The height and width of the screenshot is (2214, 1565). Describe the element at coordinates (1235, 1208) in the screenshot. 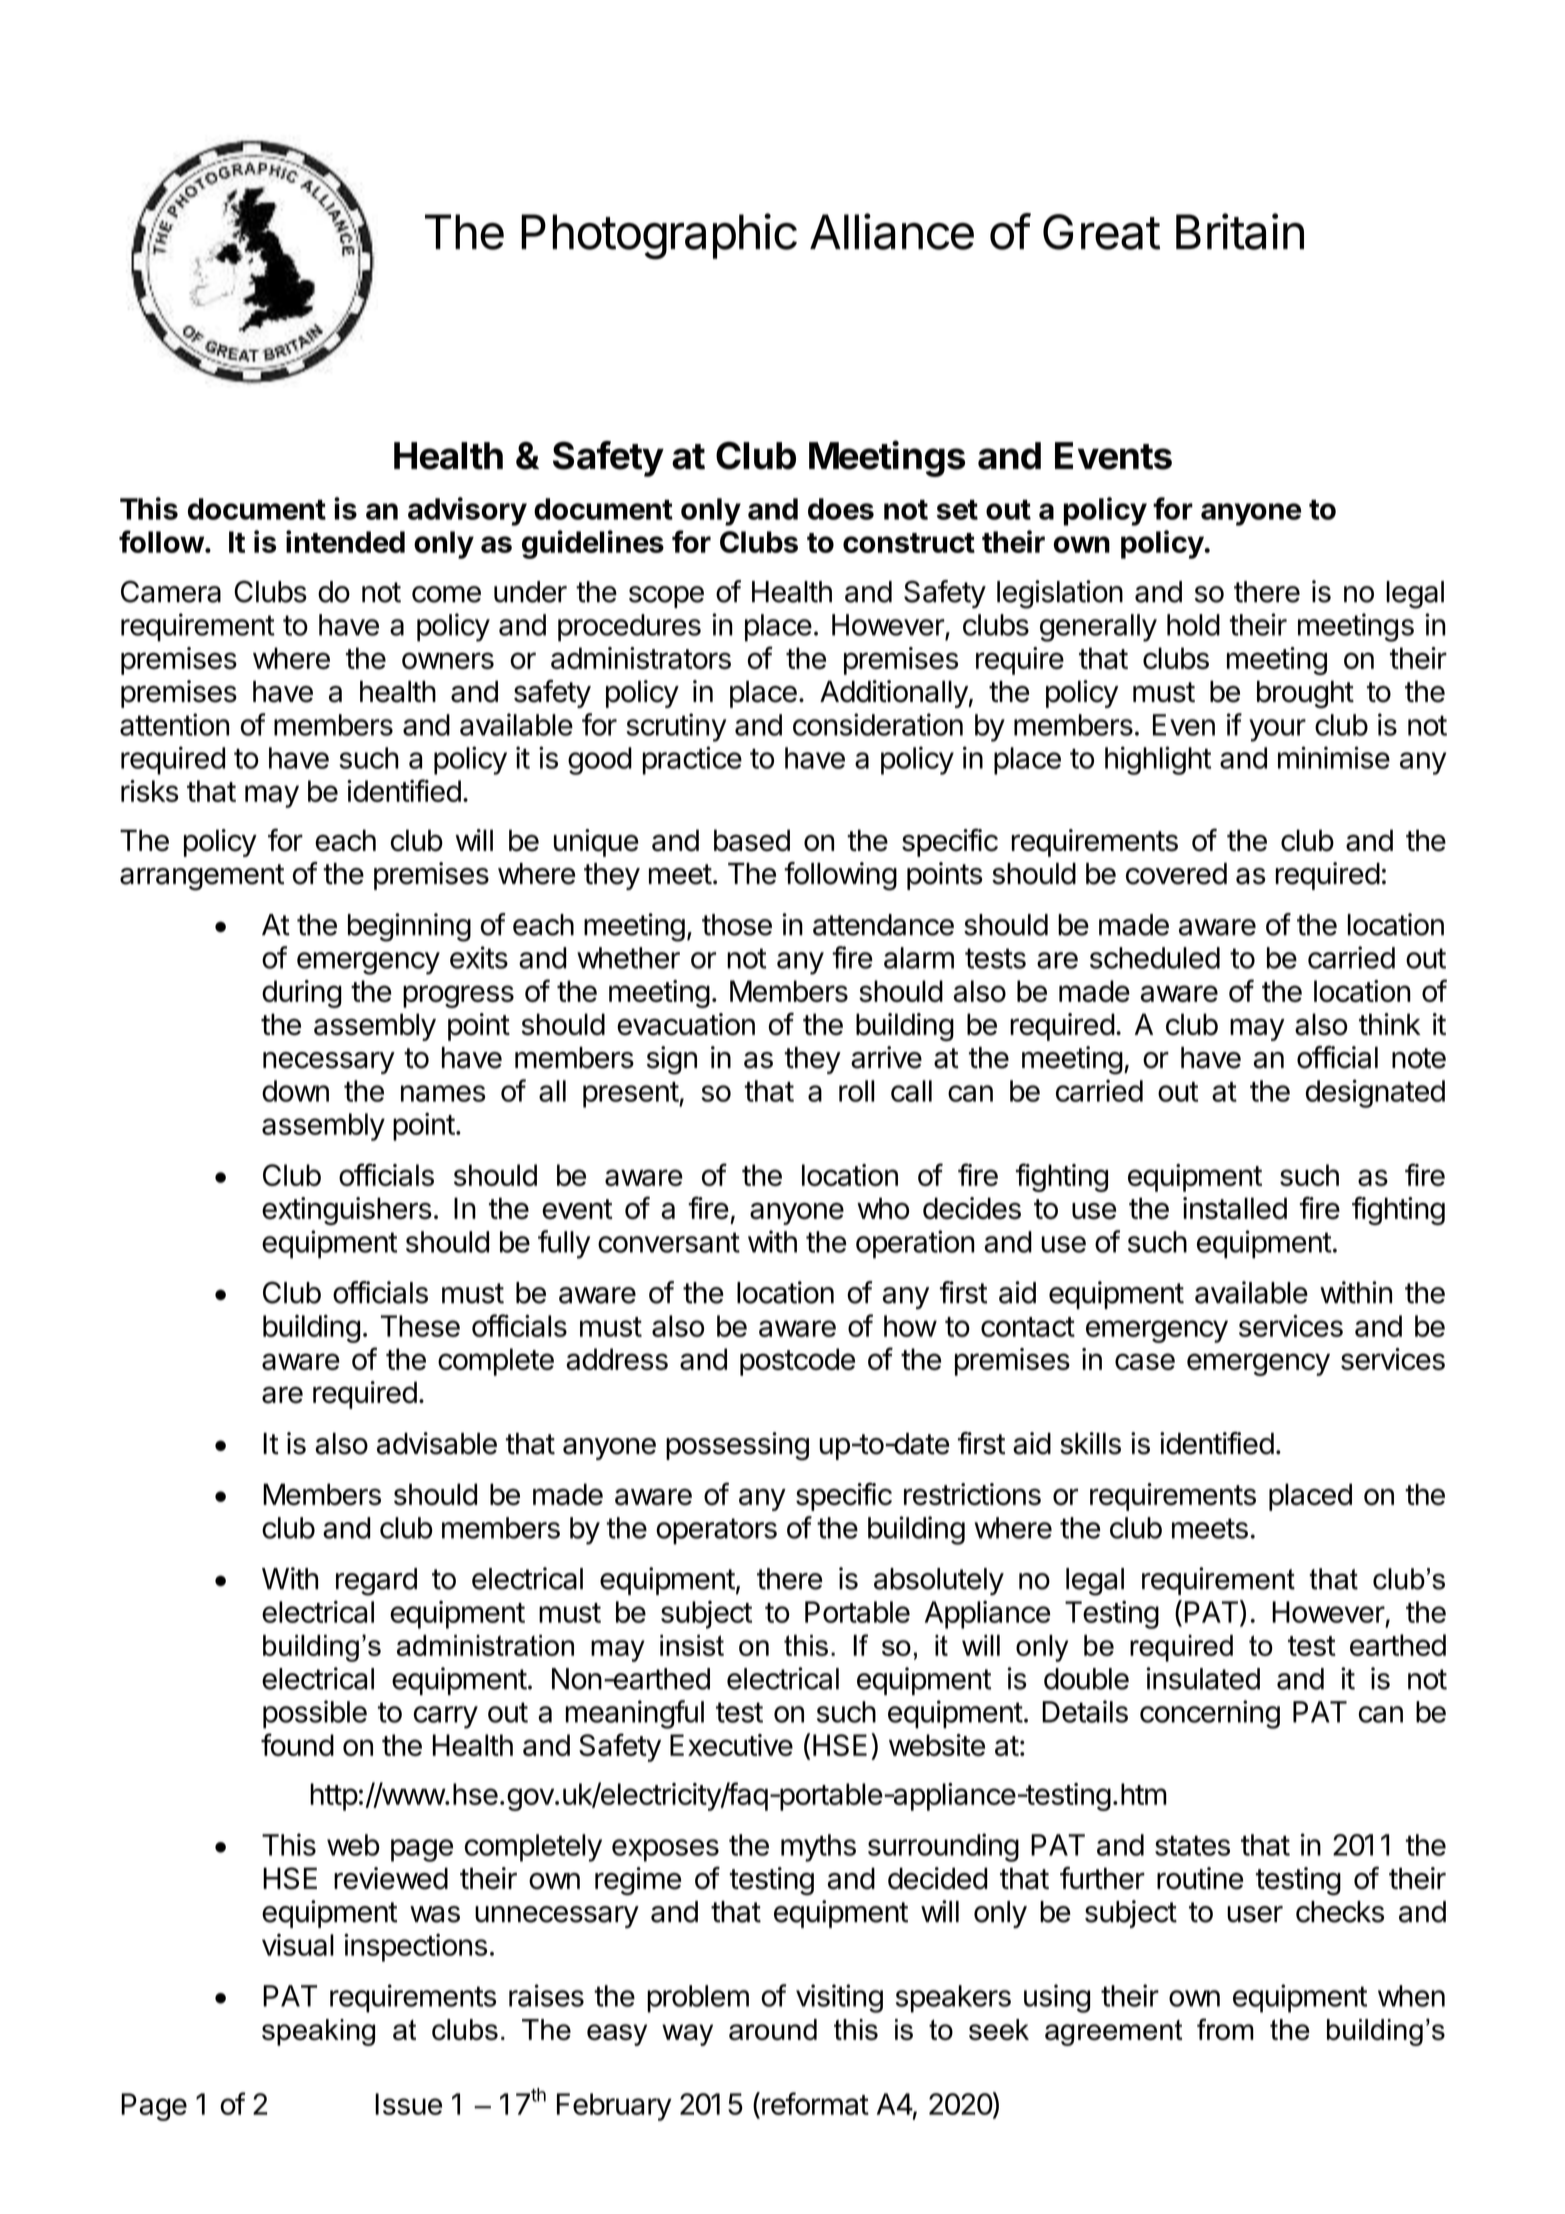

I see `installed` at that location.
